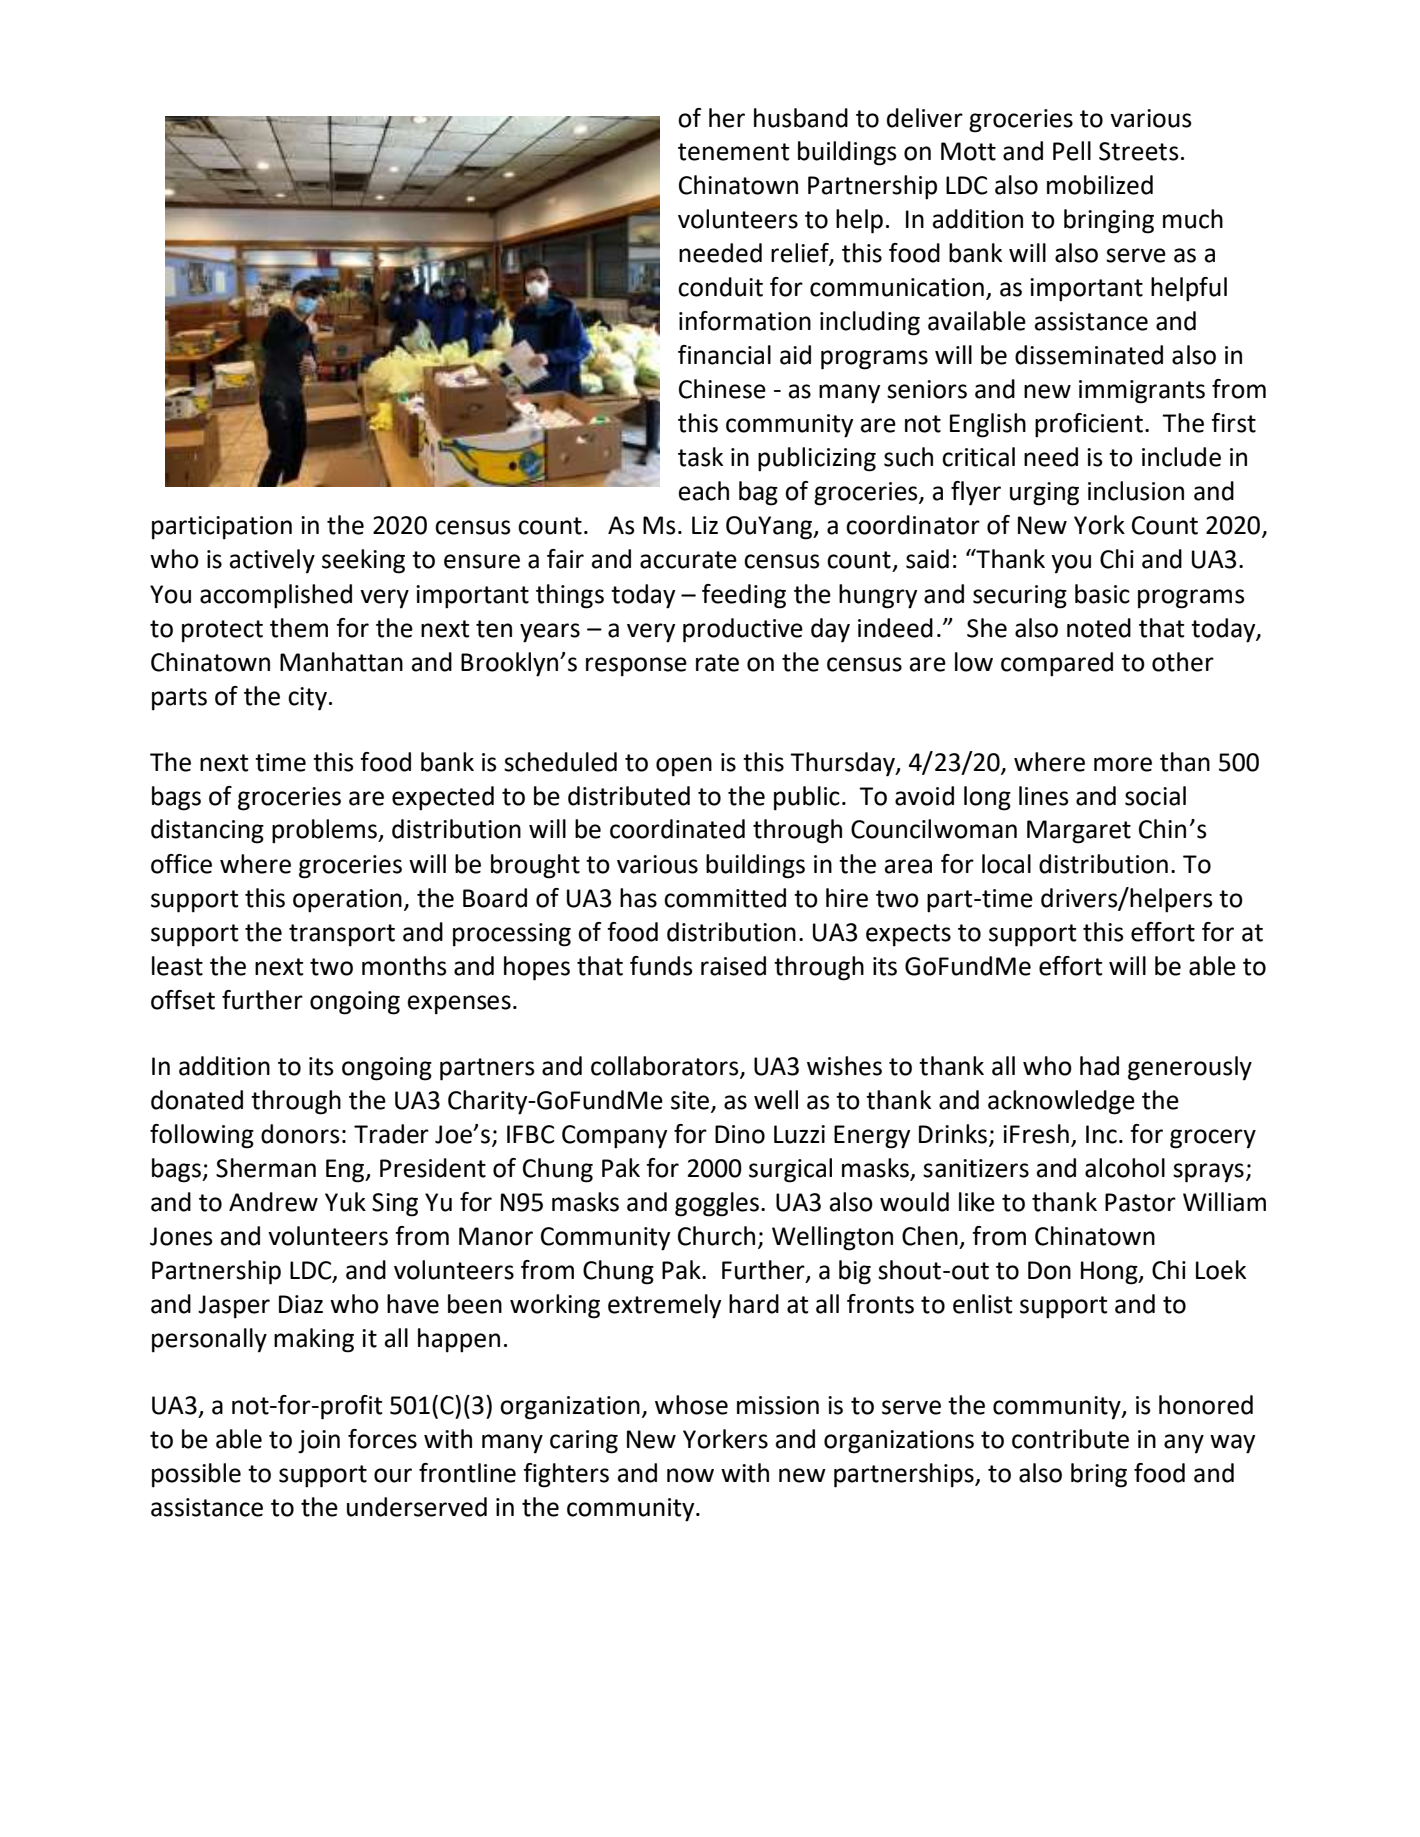 Image resolution: width=1420 pixels, height=1837 pixels. Describe the element at coordinates (319, 1442) in the document. I see `join` at that location.
